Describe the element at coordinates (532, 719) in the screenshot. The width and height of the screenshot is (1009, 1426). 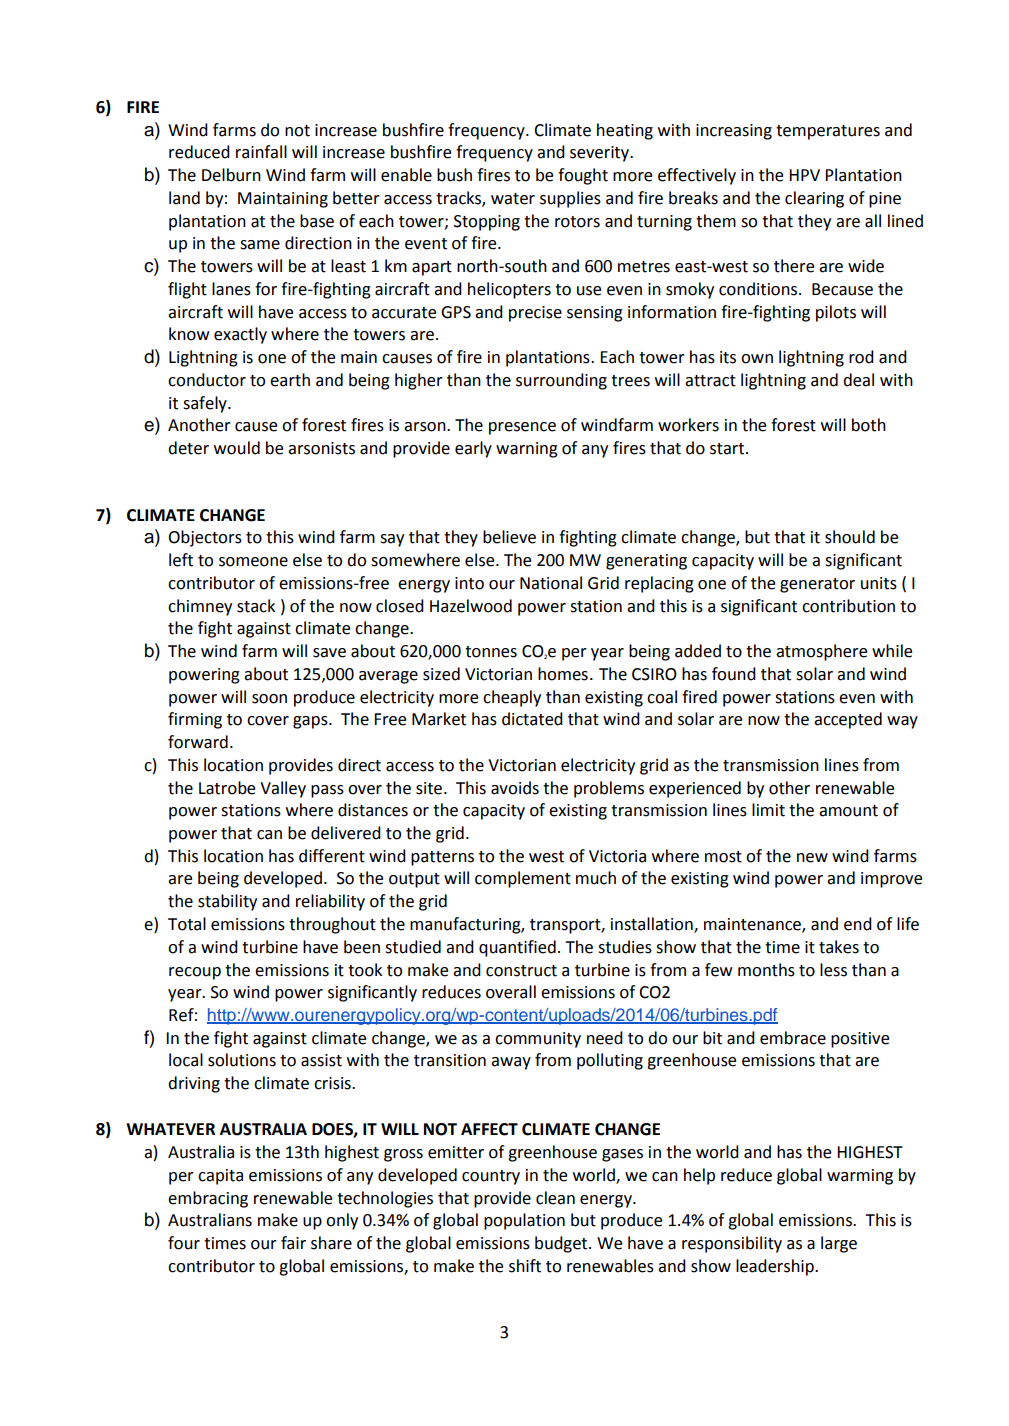
I see `dictated` at that location.
